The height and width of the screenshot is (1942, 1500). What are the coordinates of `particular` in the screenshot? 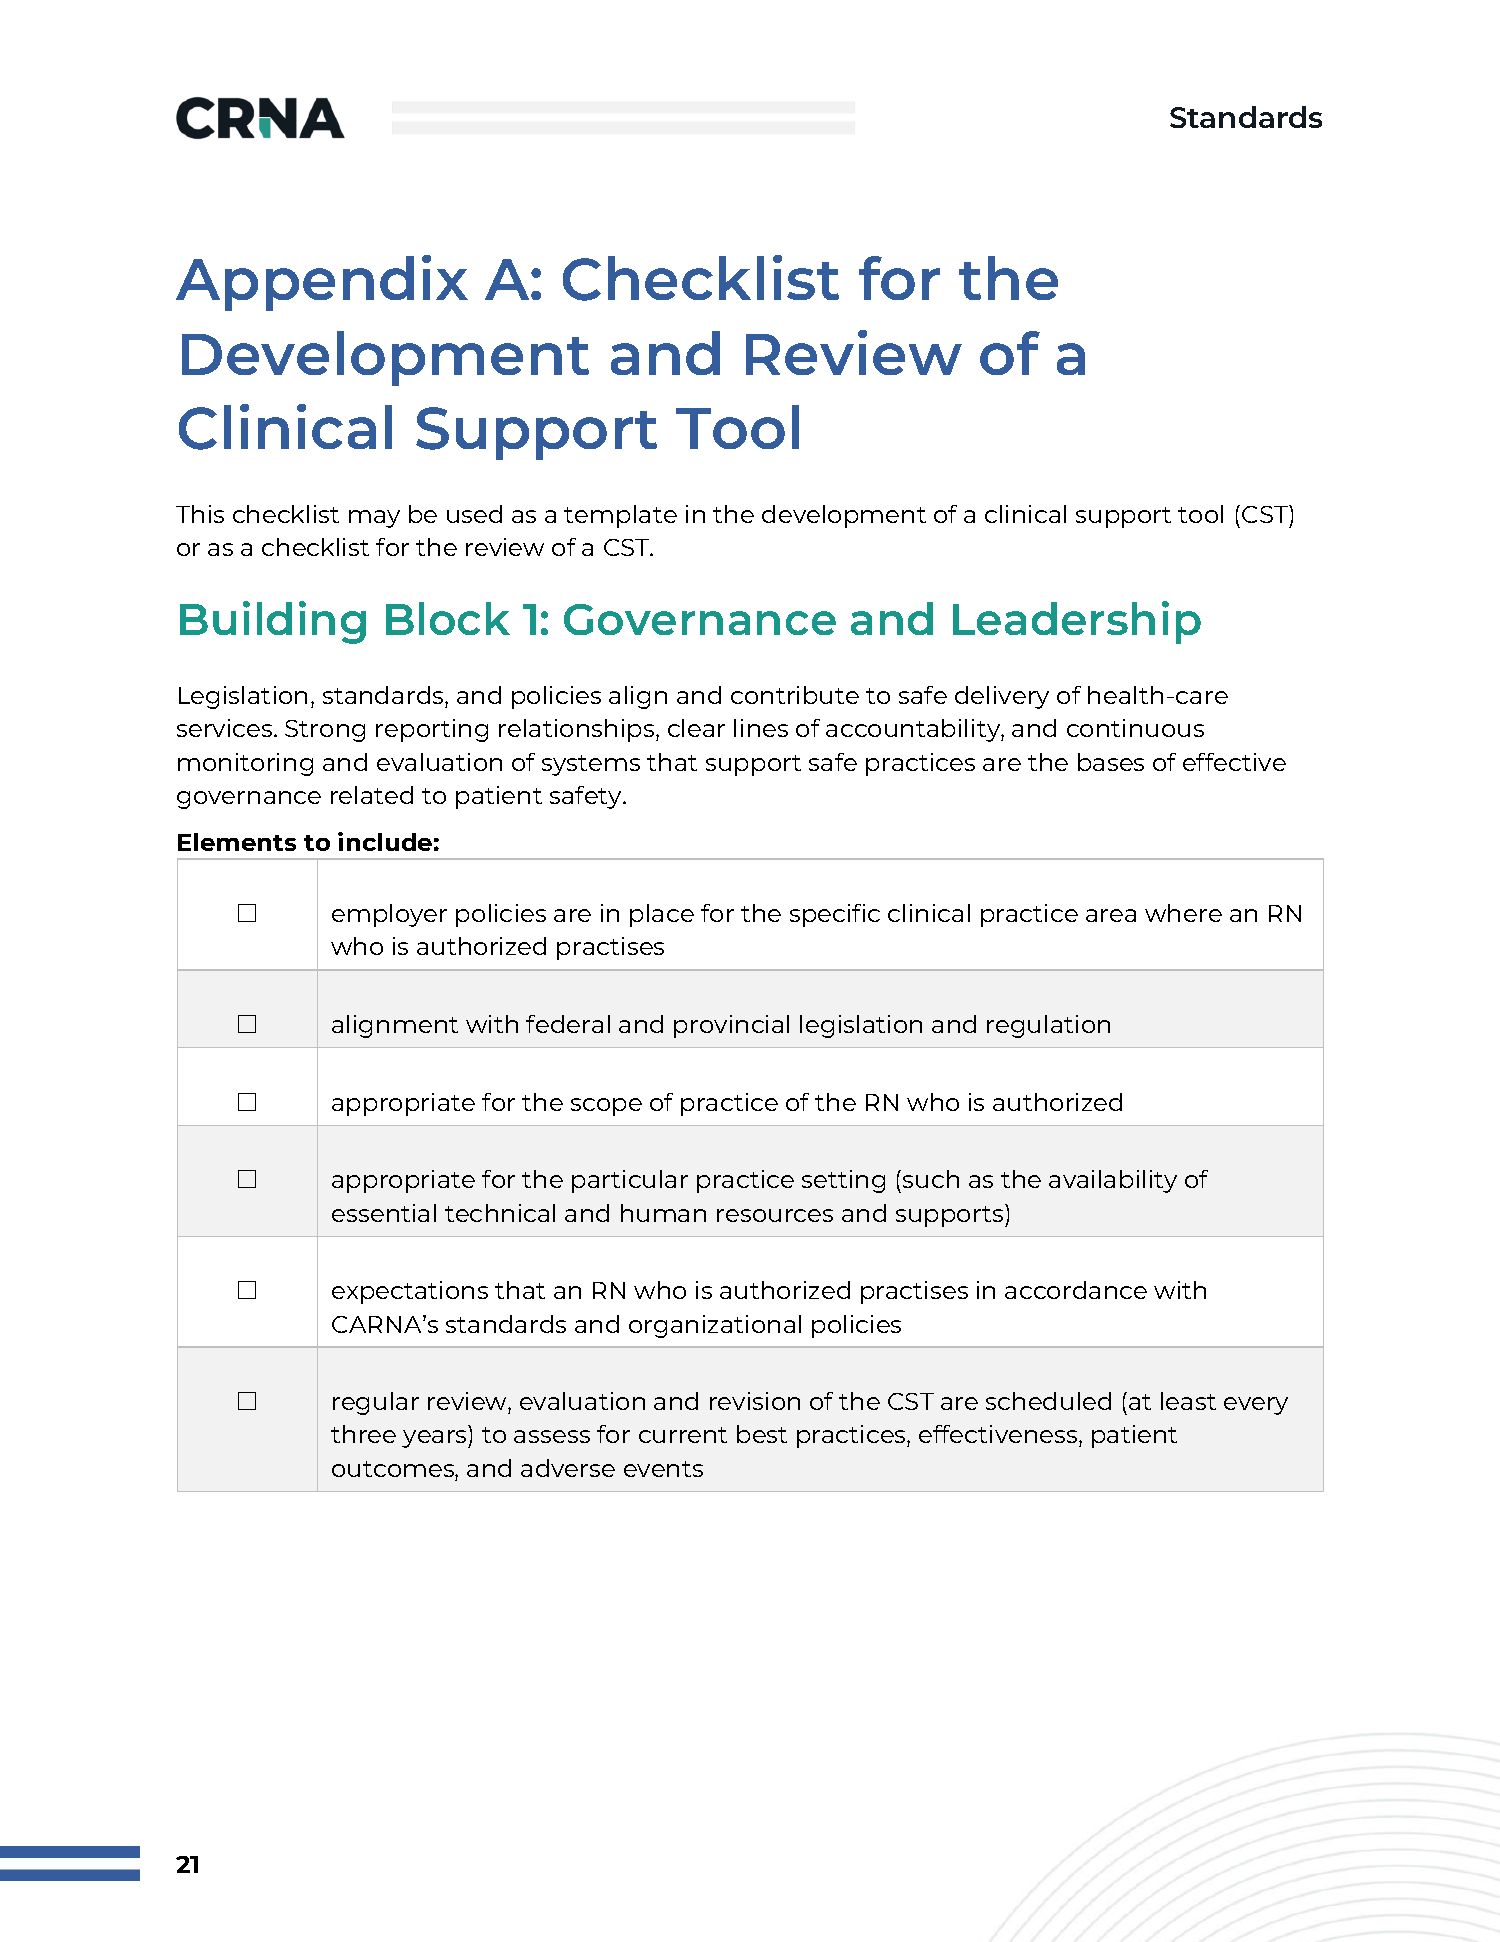 It's located at (630, 1181).
